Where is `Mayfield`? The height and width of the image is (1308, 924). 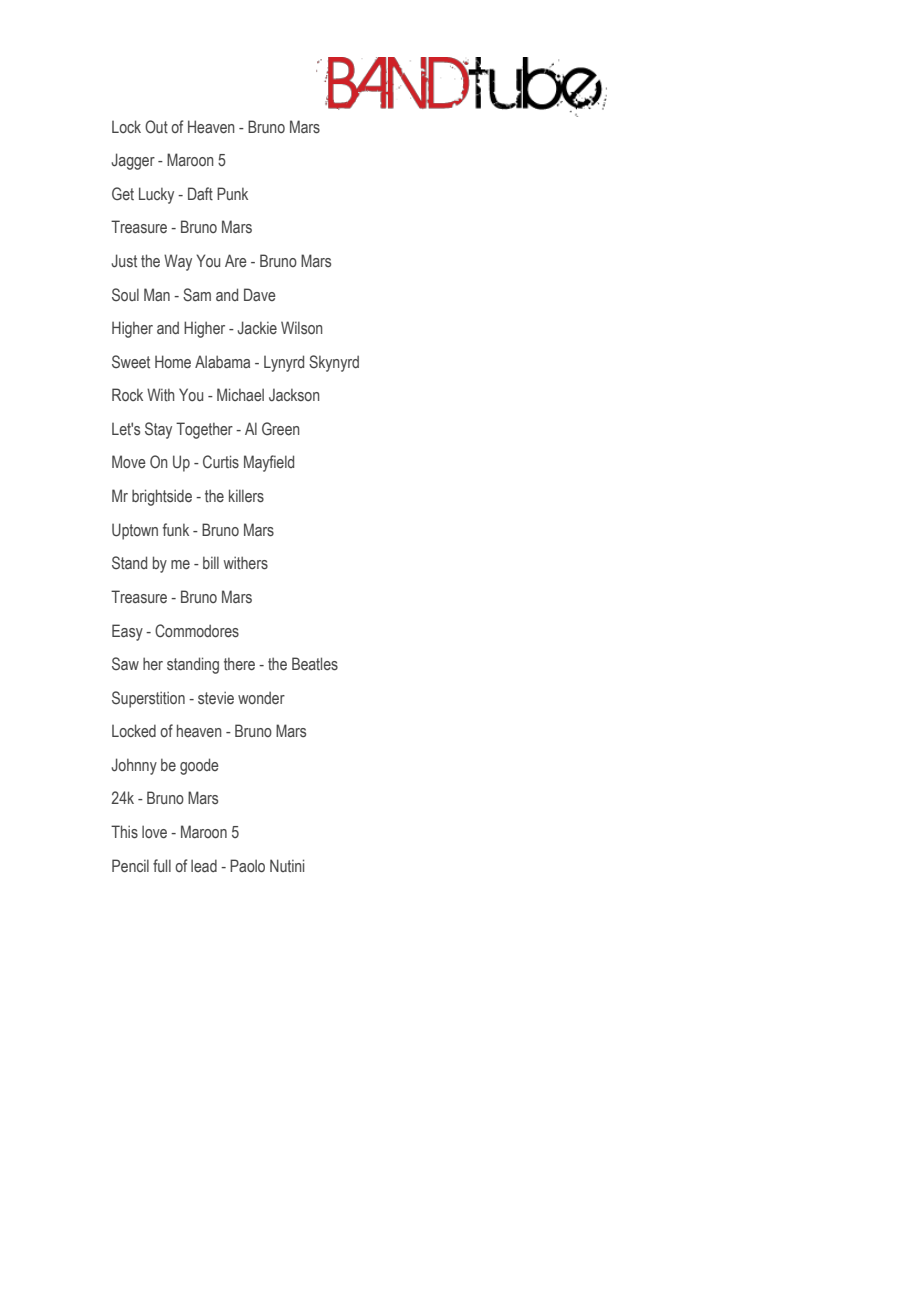 Mayfield is located at coordinates (269, 463).
